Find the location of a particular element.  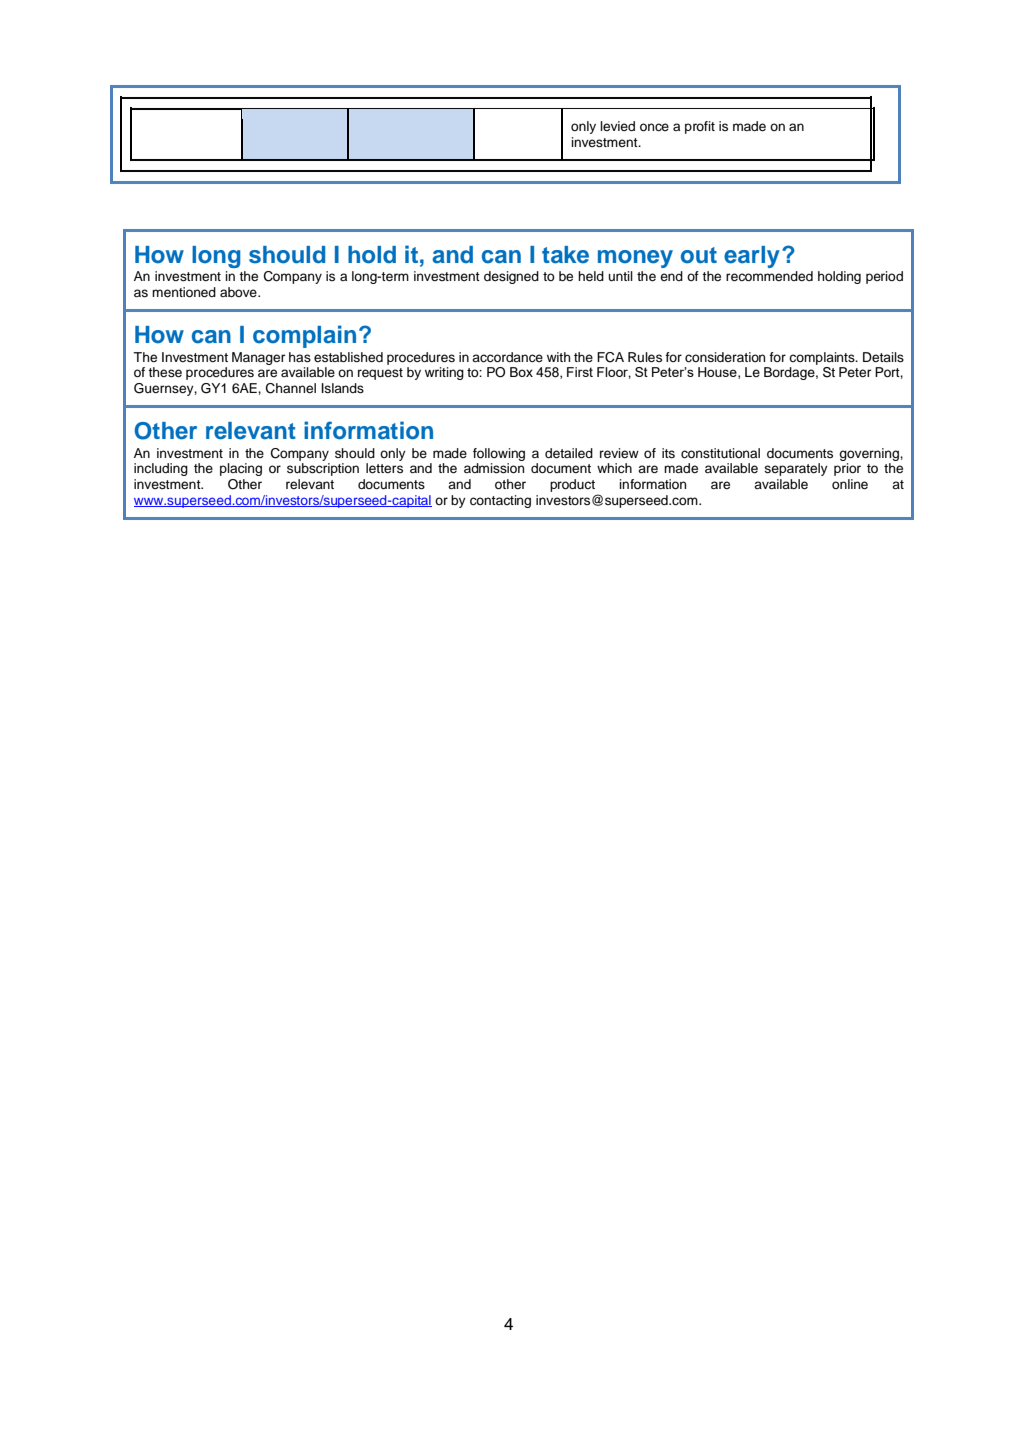

contacting is located at coordinates (500, 501).
